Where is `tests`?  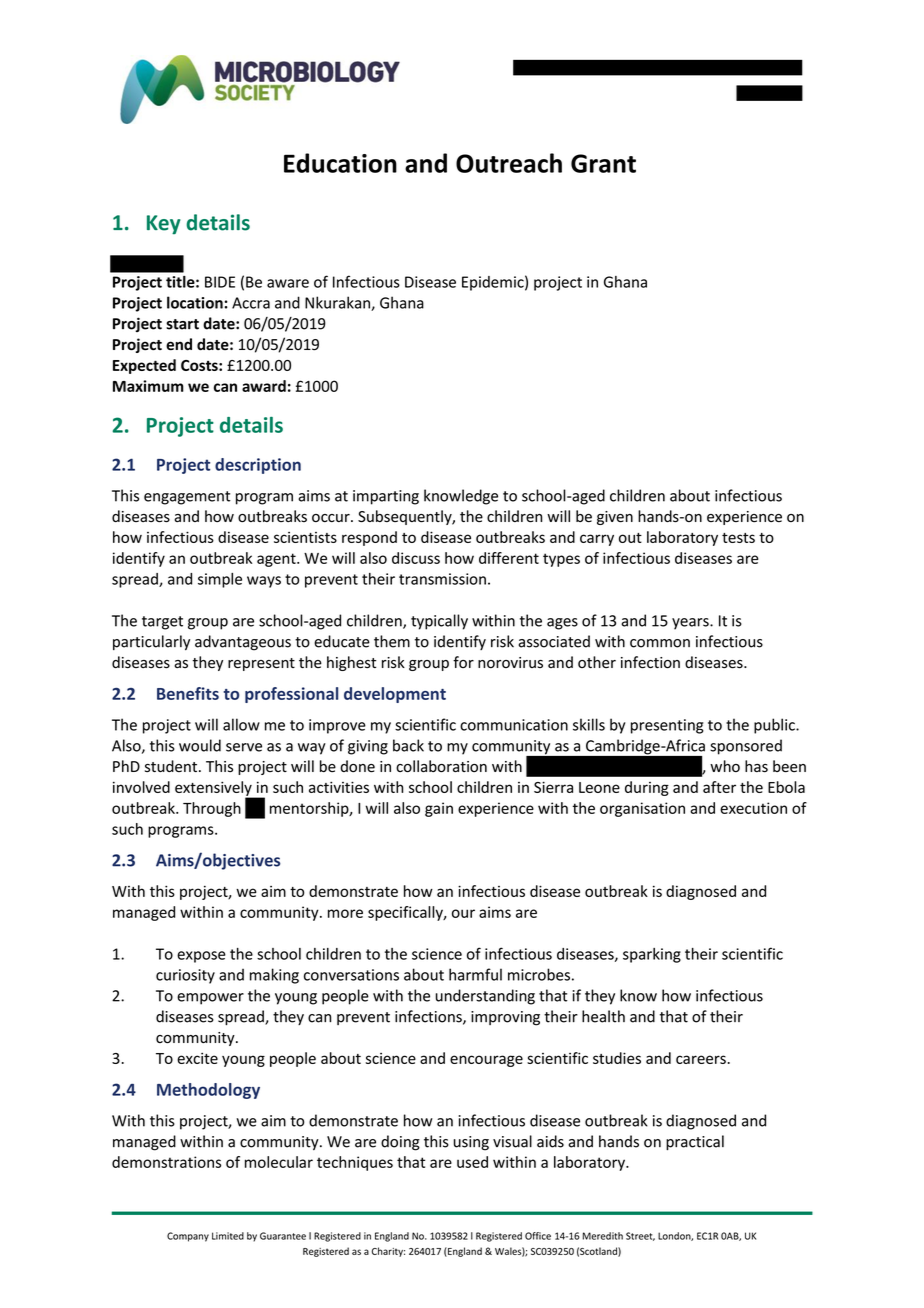 tests is located at coordinates (738, 538).
